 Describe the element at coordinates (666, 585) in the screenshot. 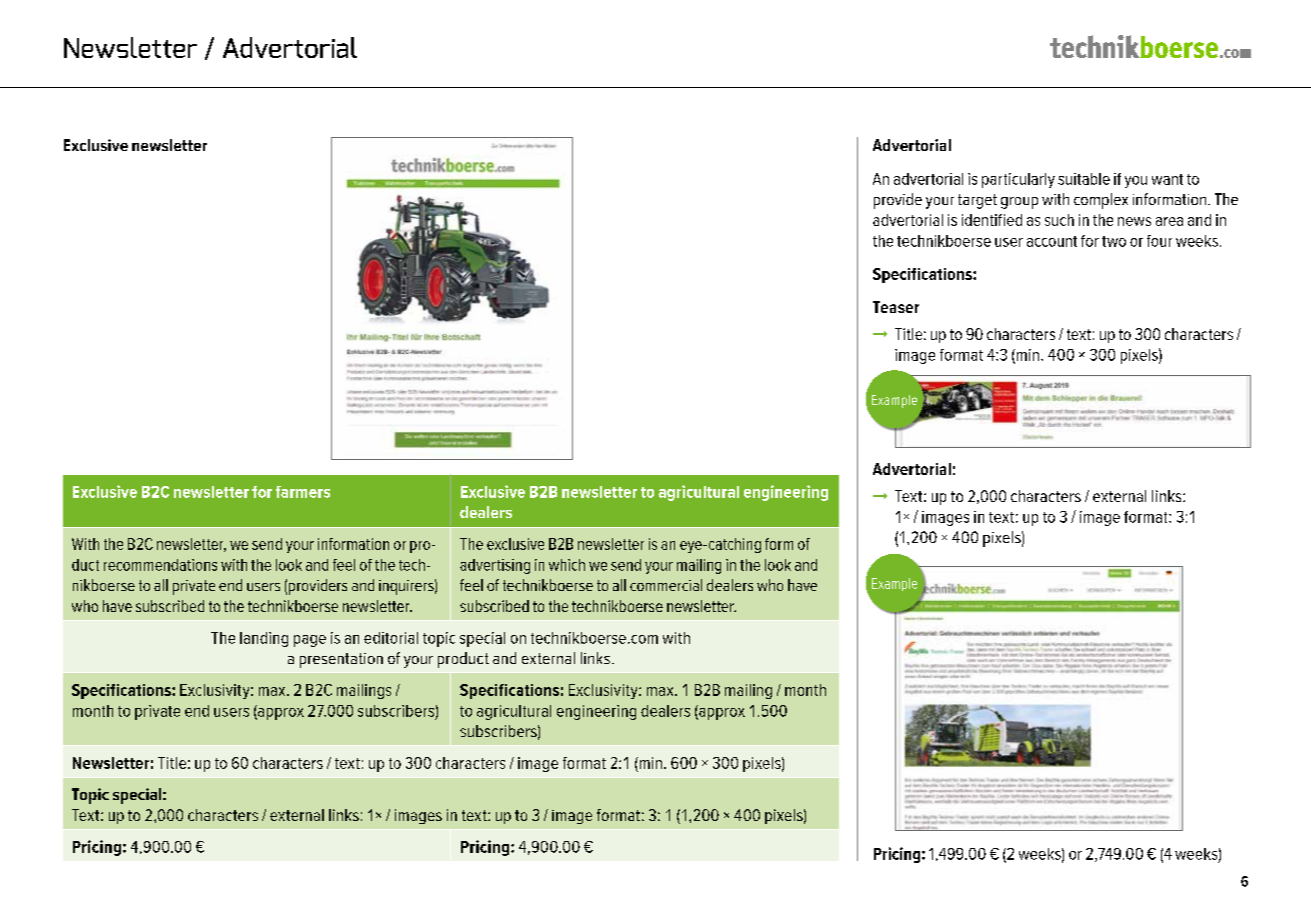

I see `commercial` at that location.
